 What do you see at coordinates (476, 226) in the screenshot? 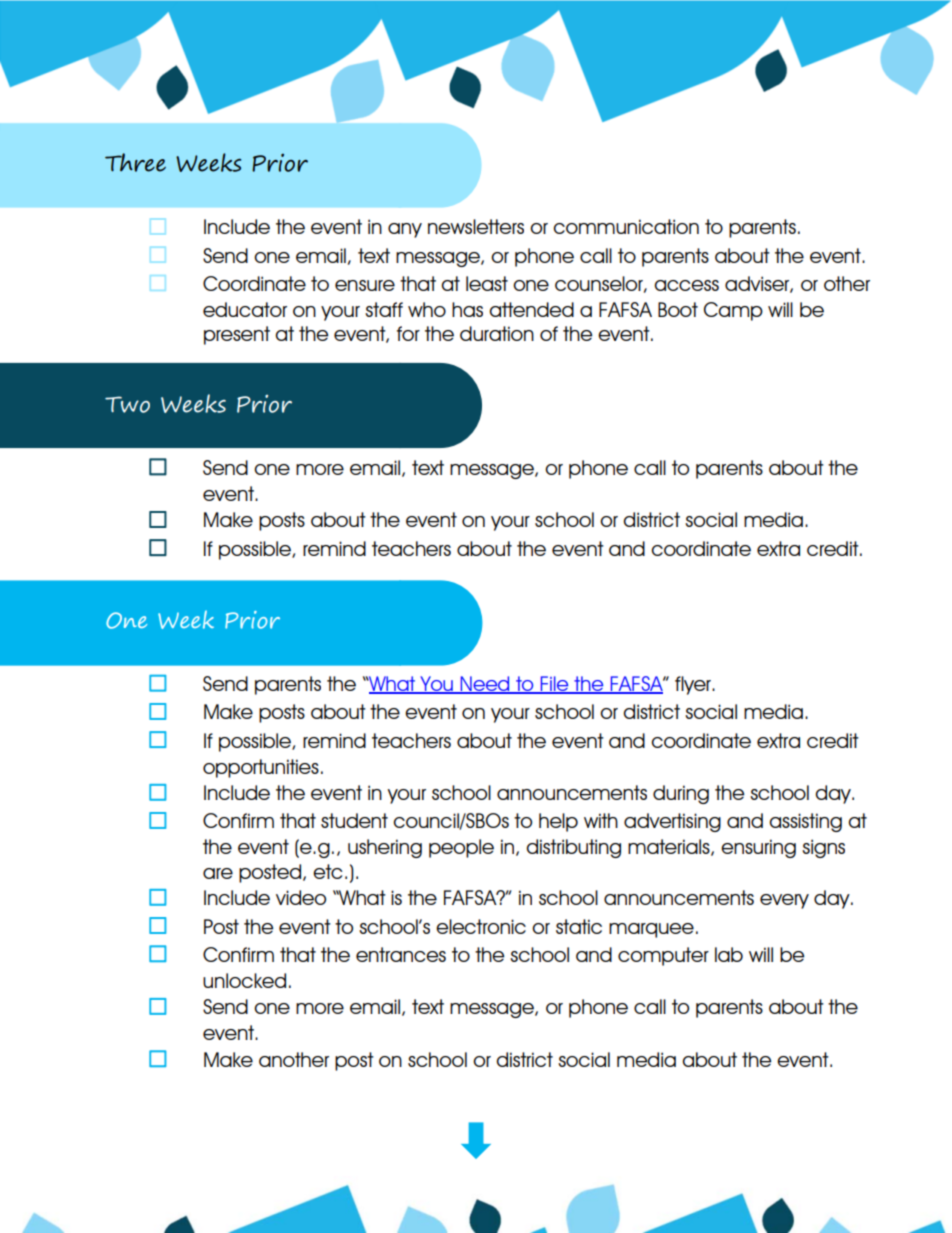
I see `newsletters` at bounding box center [476, 226].
